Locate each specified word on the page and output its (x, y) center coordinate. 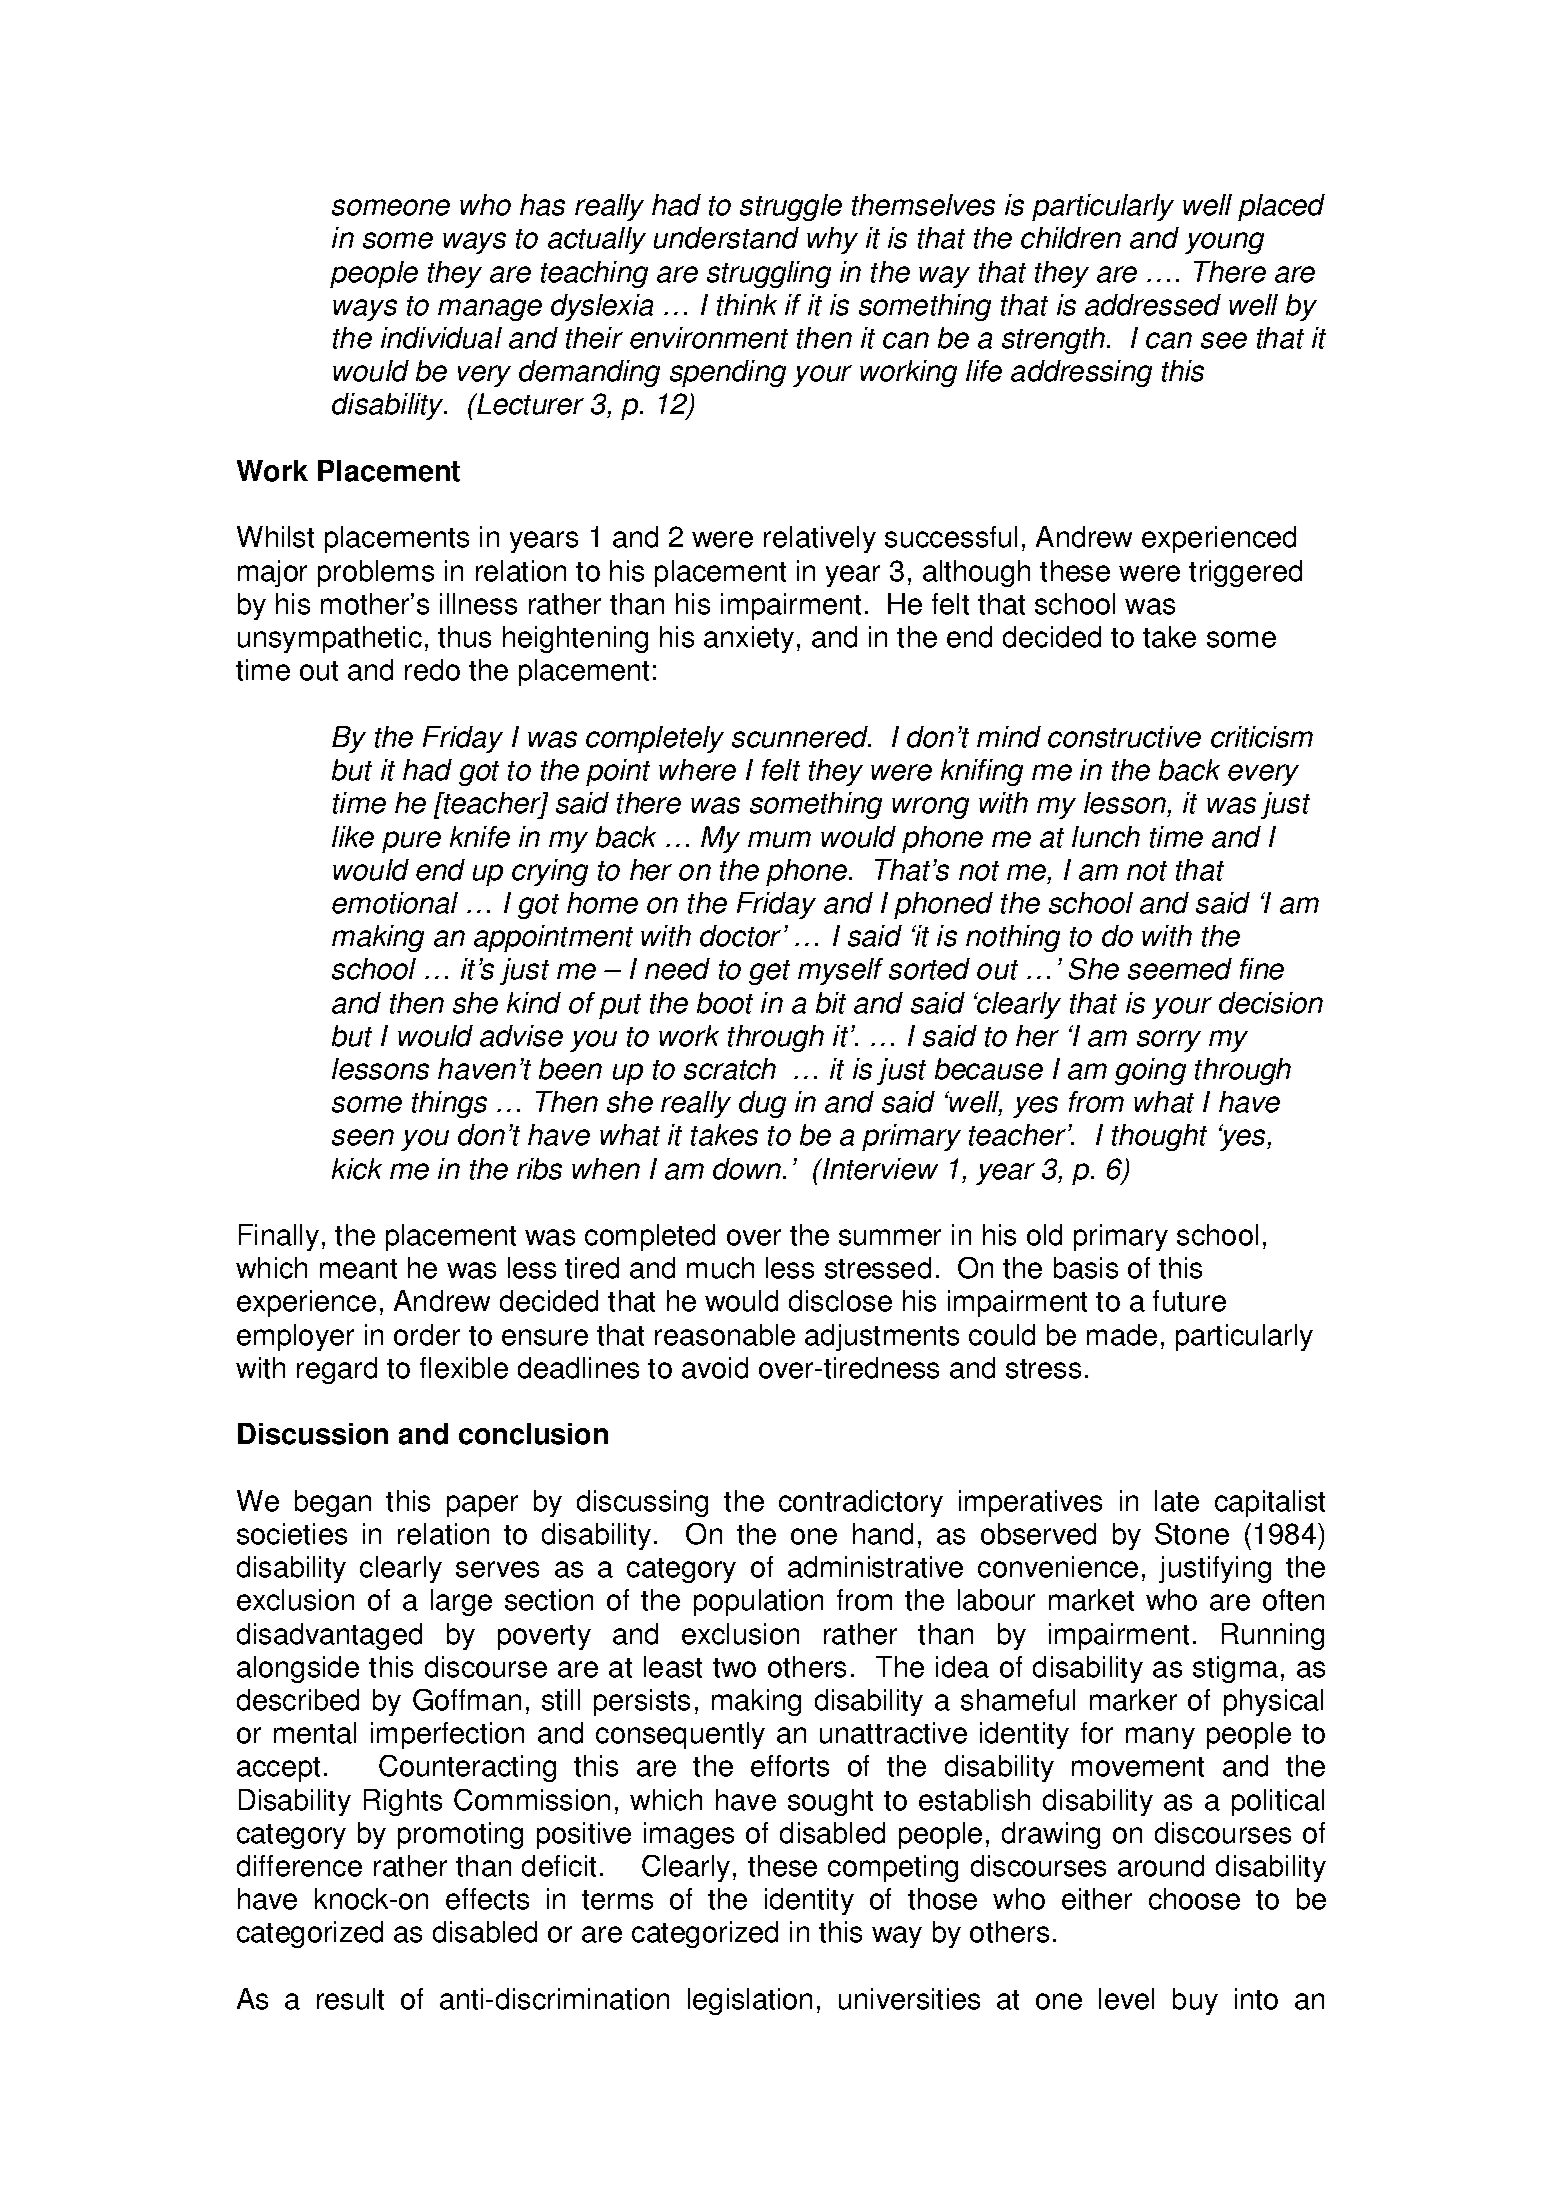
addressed (1153, 305)
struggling (769, 274)
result (350, 1999)
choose (1194, 1899)
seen (363, 1137)
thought (1159, 1137)
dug (762, 1104)
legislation (750, 2001)
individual (441, 338)
